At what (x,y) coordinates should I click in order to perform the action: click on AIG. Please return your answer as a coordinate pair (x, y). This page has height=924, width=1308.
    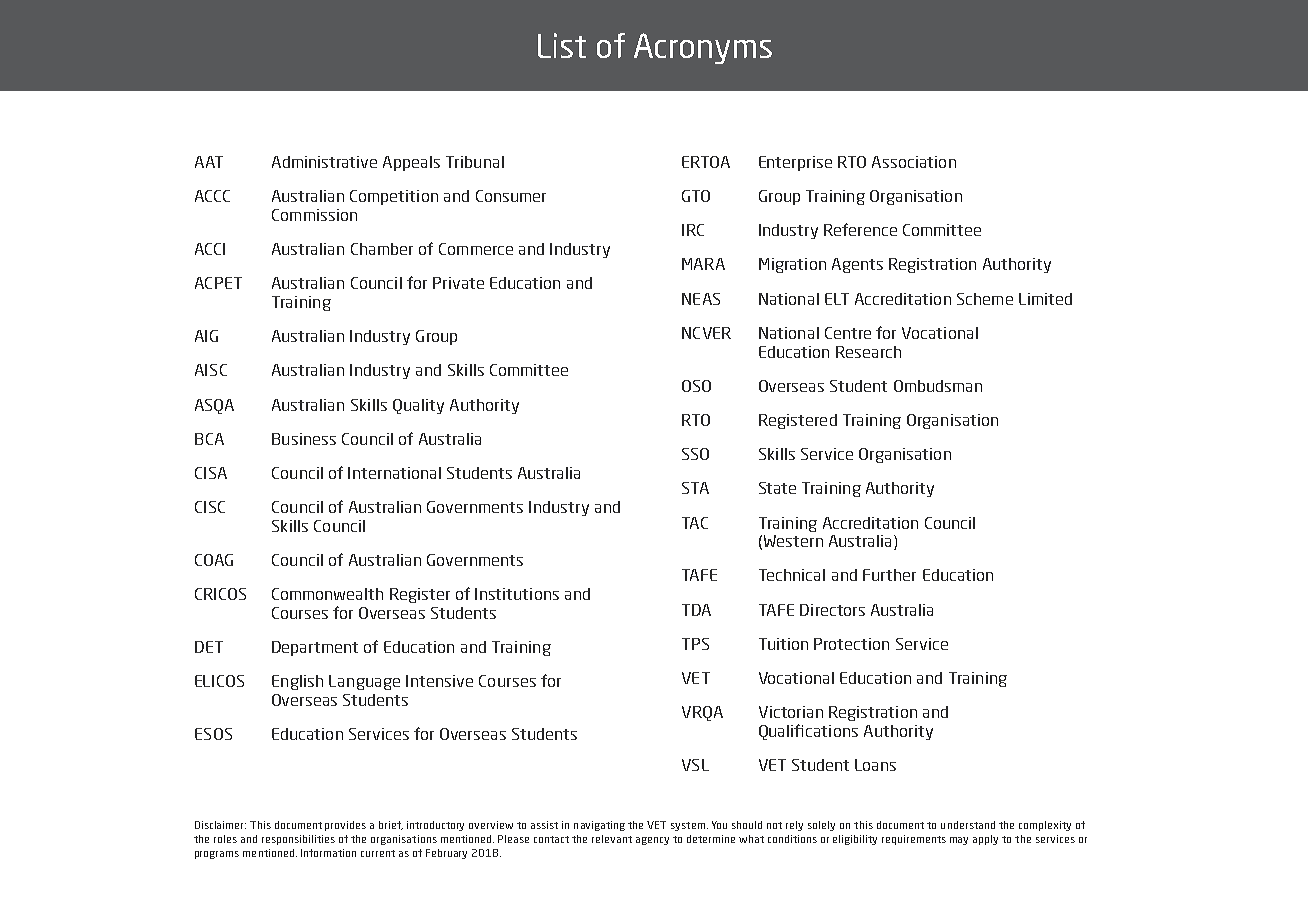
    Looking at the image, I should click on (206, 336).
